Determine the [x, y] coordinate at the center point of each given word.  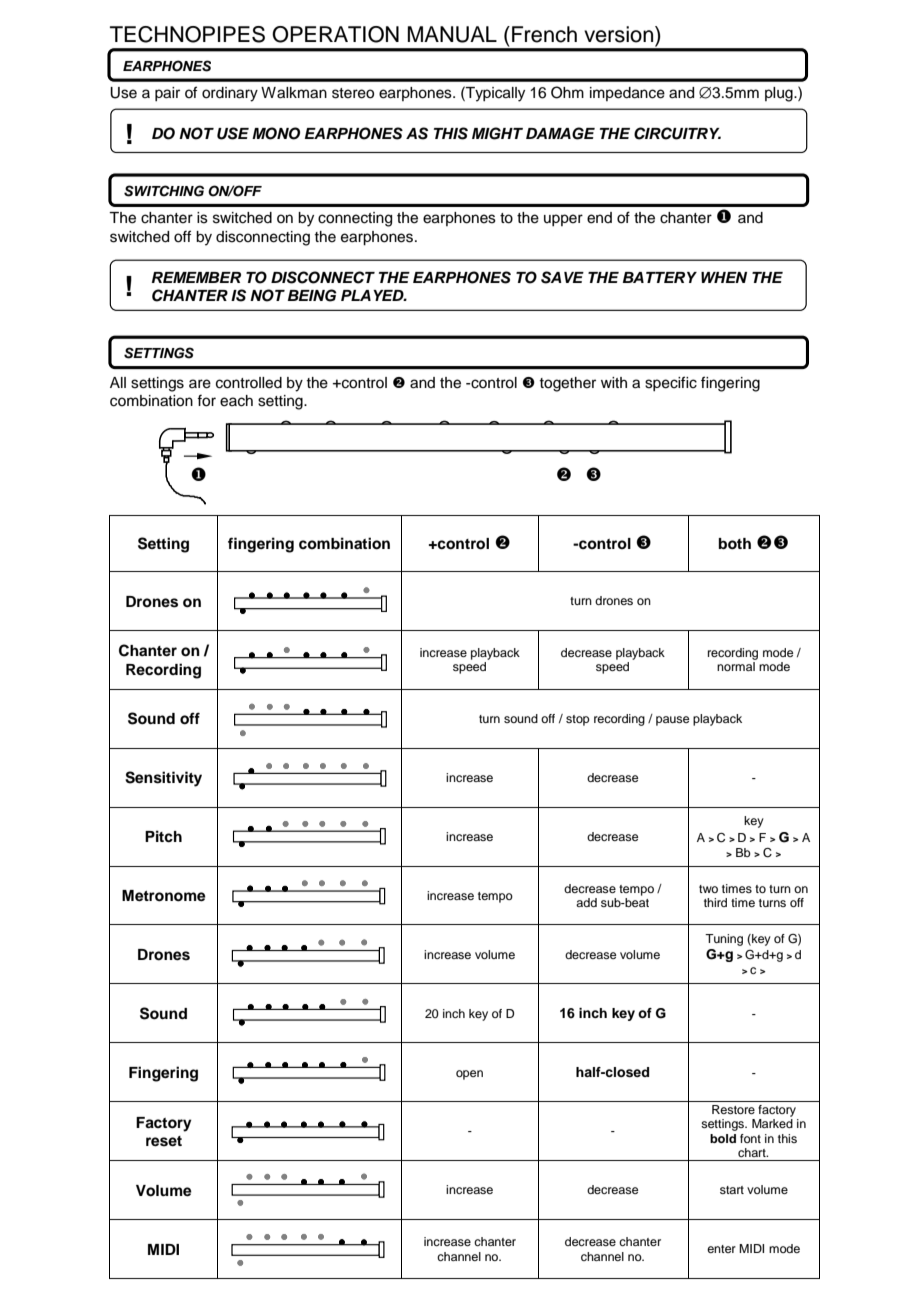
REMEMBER [196, 277]
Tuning [724, 940]
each [236, 401]
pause [672, 721]
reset [164, 1141]
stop [578, 720]
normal [736, 666]
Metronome [164, 896]
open [469, 1075]
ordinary [230, 94]
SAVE [562, 277]
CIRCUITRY [677, 133]
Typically [494, 94]
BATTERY [660, 277]
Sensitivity [163, 779]
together [567, 384]
